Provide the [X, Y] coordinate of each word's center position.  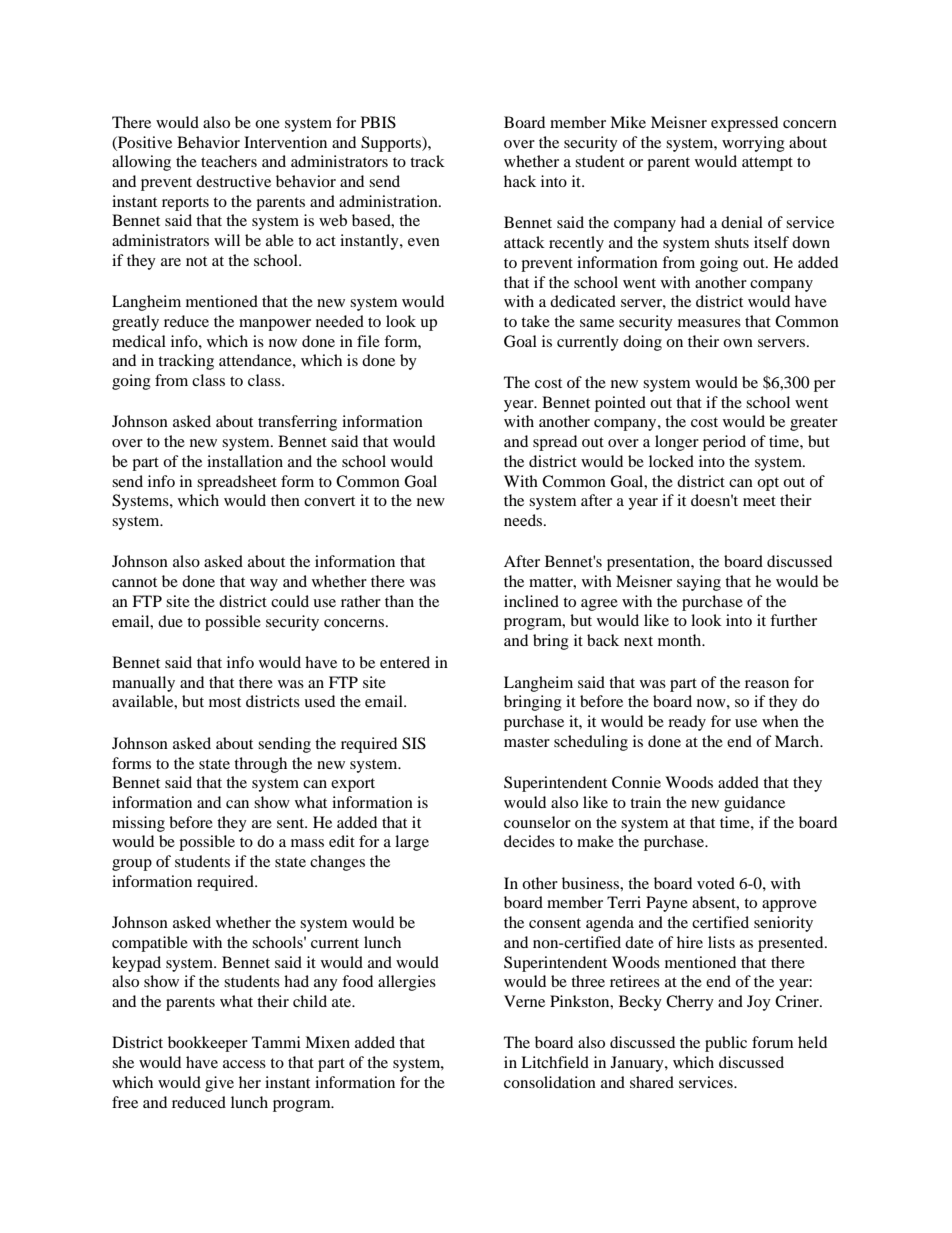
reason [767, 684]
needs [524, 520]
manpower [275, 325]
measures [709, 323]
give [219, 1084]
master [527, 742]
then [285, 500]
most [225, 702]
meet [759, 501]
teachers [229, 161]
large [412, 843]
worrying [753, 144]
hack [520, 181]
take [535, 321]
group [132, 865]
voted [716, 883]
